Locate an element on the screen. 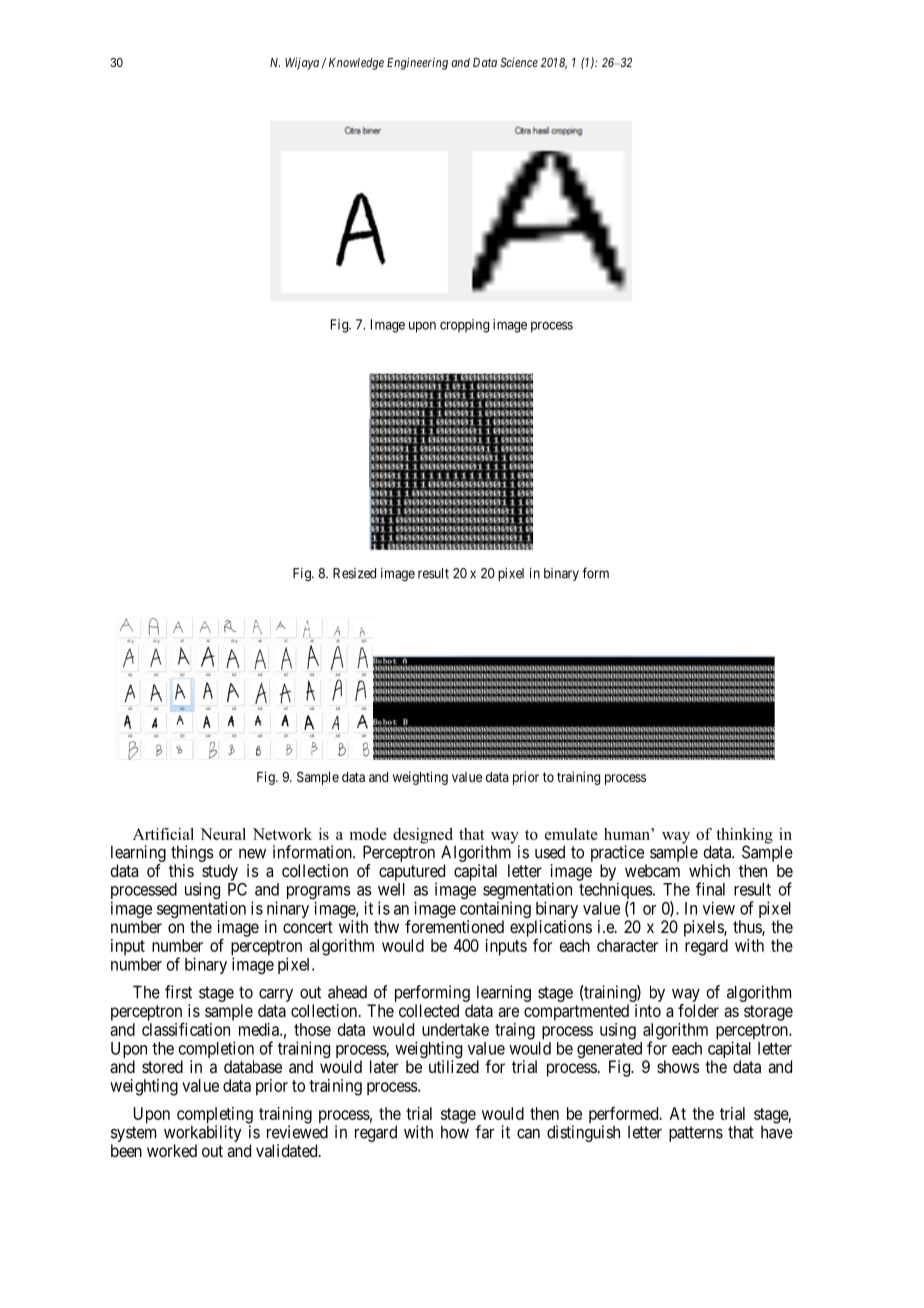 The image size is (924, 1308). human is located at coordinates (628, 834).
